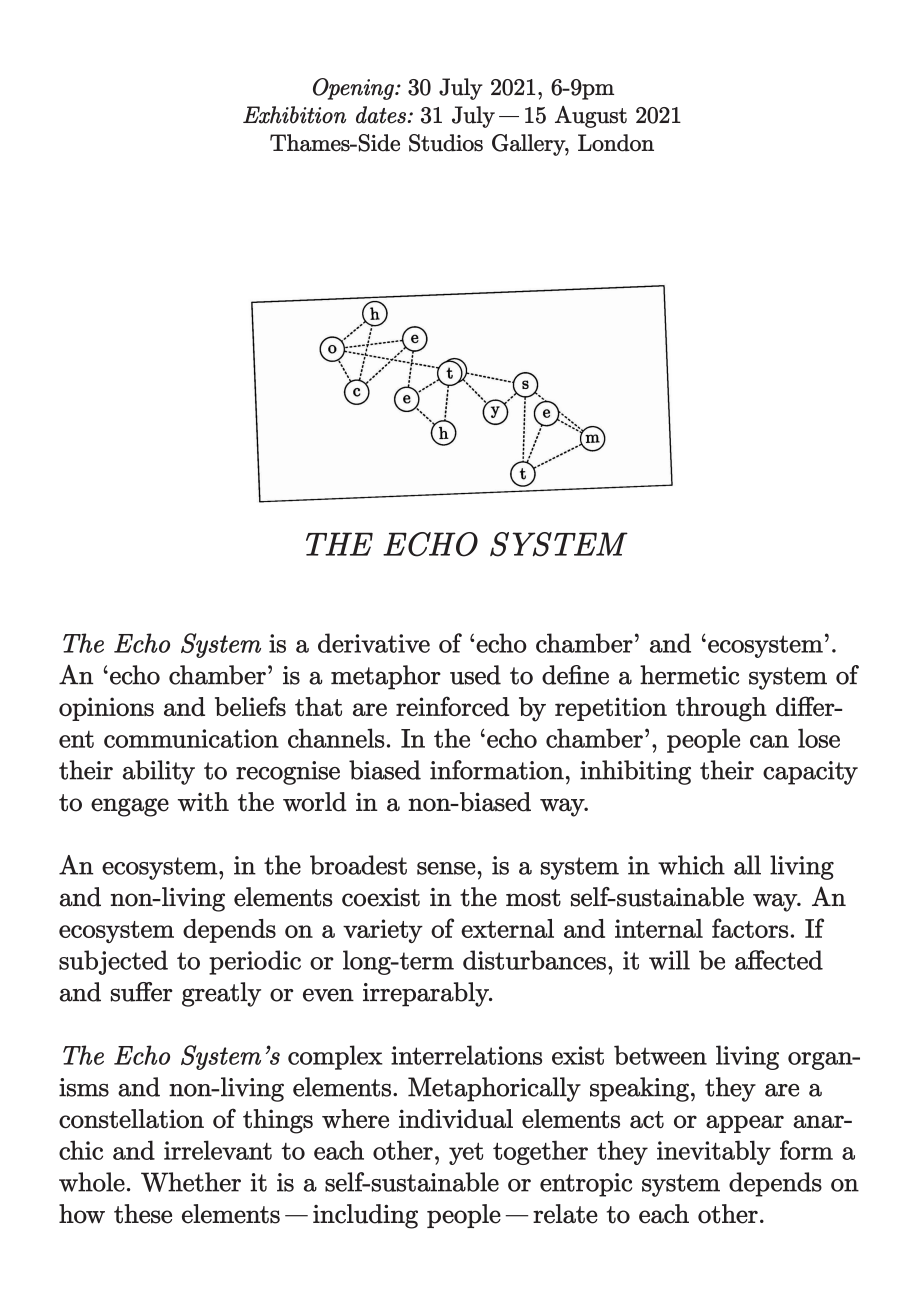 Image resolution: width=924 pixels, height=1308 pixels. Describe the element at coordinates (446, 143) in the screenshot. I see `Studios` at that location.
